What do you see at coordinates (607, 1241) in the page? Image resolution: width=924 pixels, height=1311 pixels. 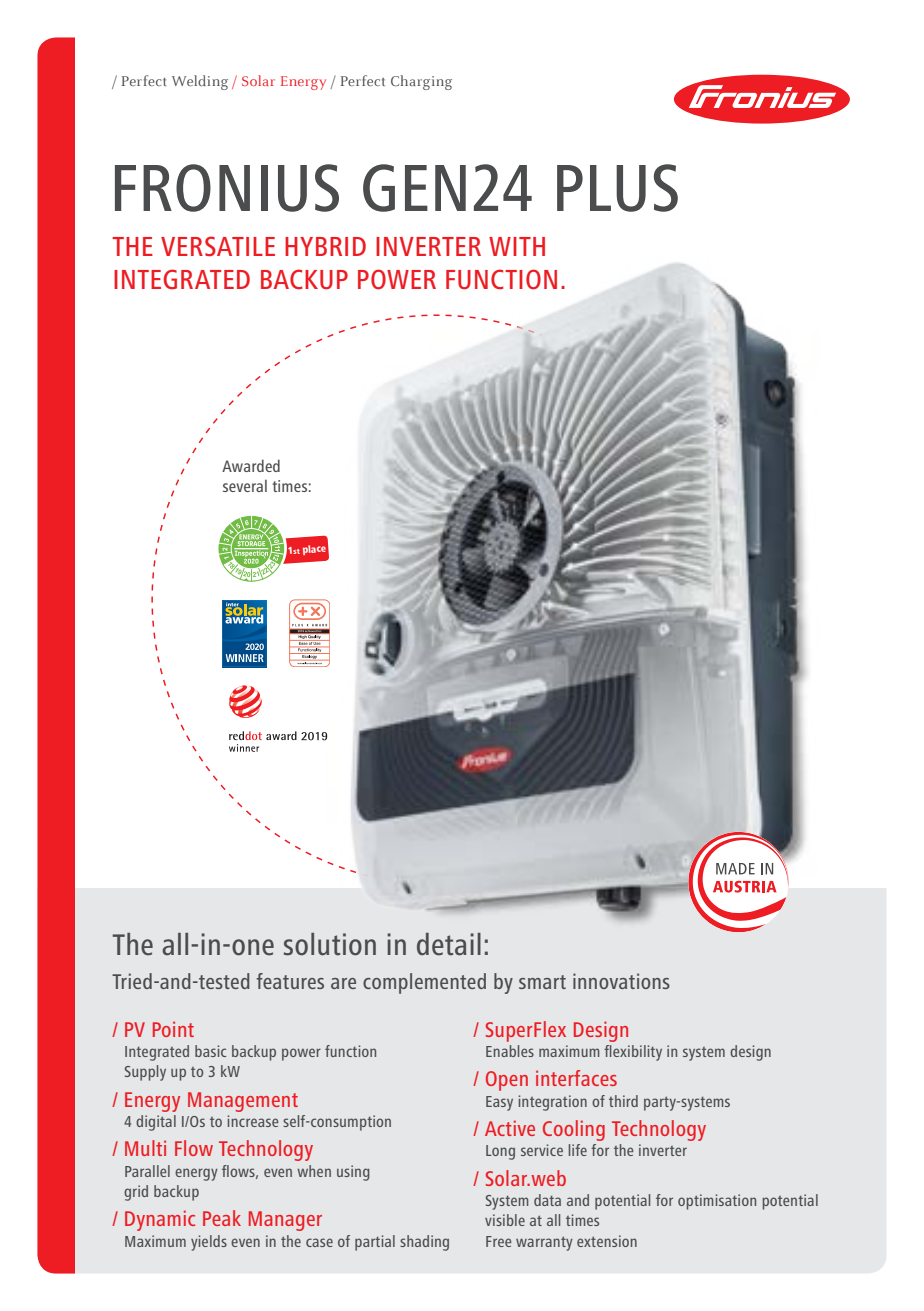 I see `extension` at bounding box center [607, 1241].
